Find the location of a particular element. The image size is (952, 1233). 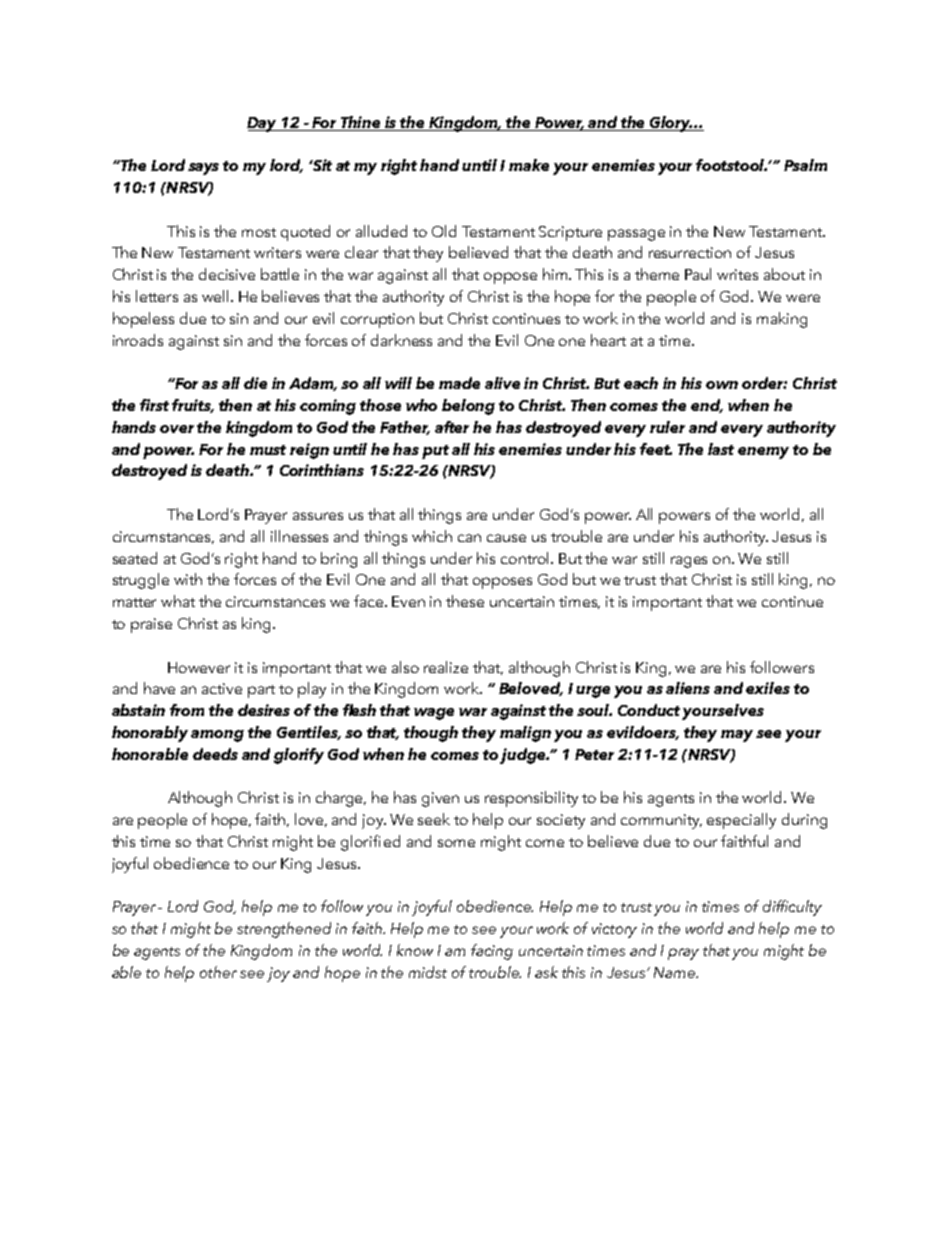

judge is located at coordinates (524, 756).
